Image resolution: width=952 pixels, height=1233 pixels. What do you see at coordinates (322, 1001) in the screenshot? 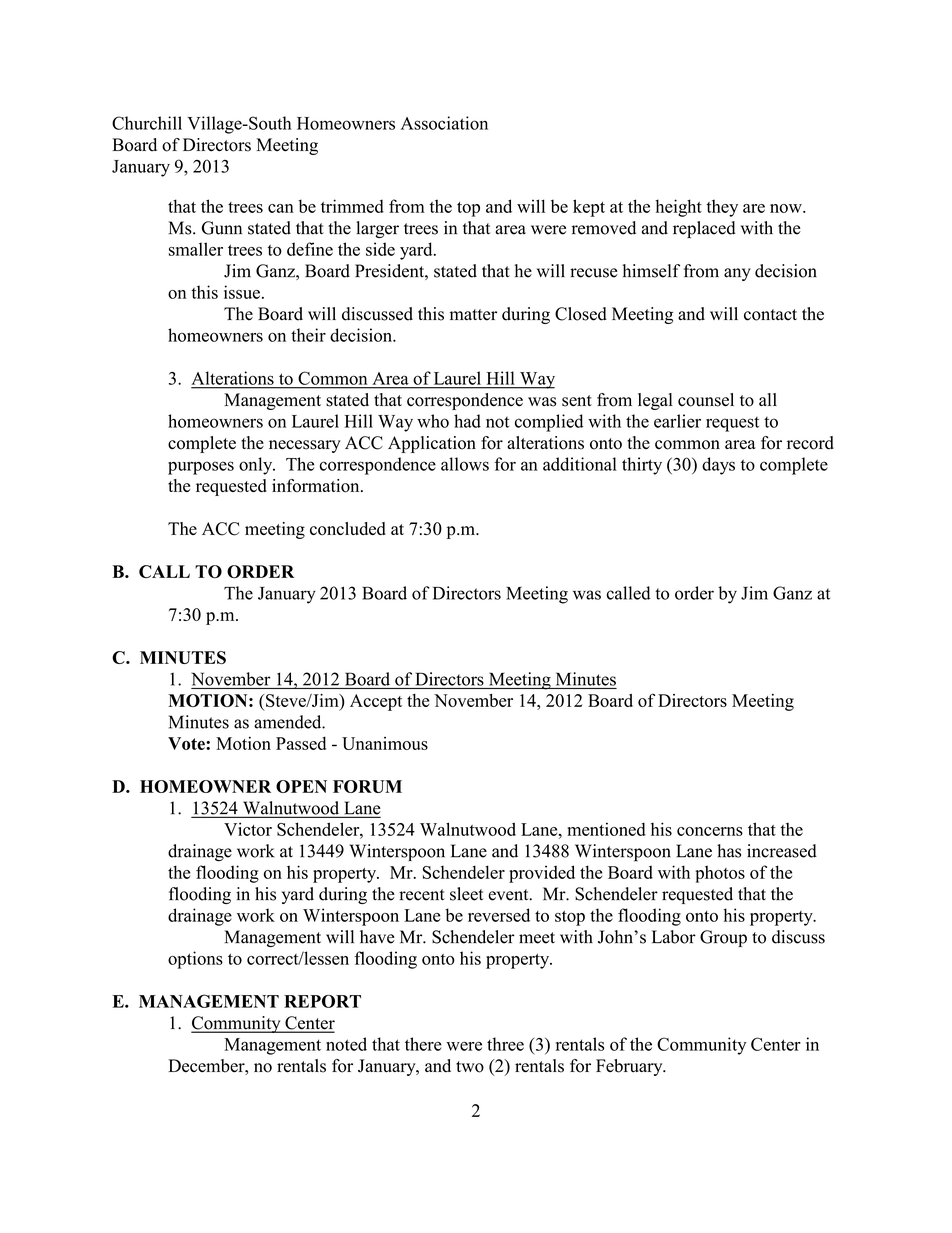
I see `REPORT` at bounding box center [322, 1001].
